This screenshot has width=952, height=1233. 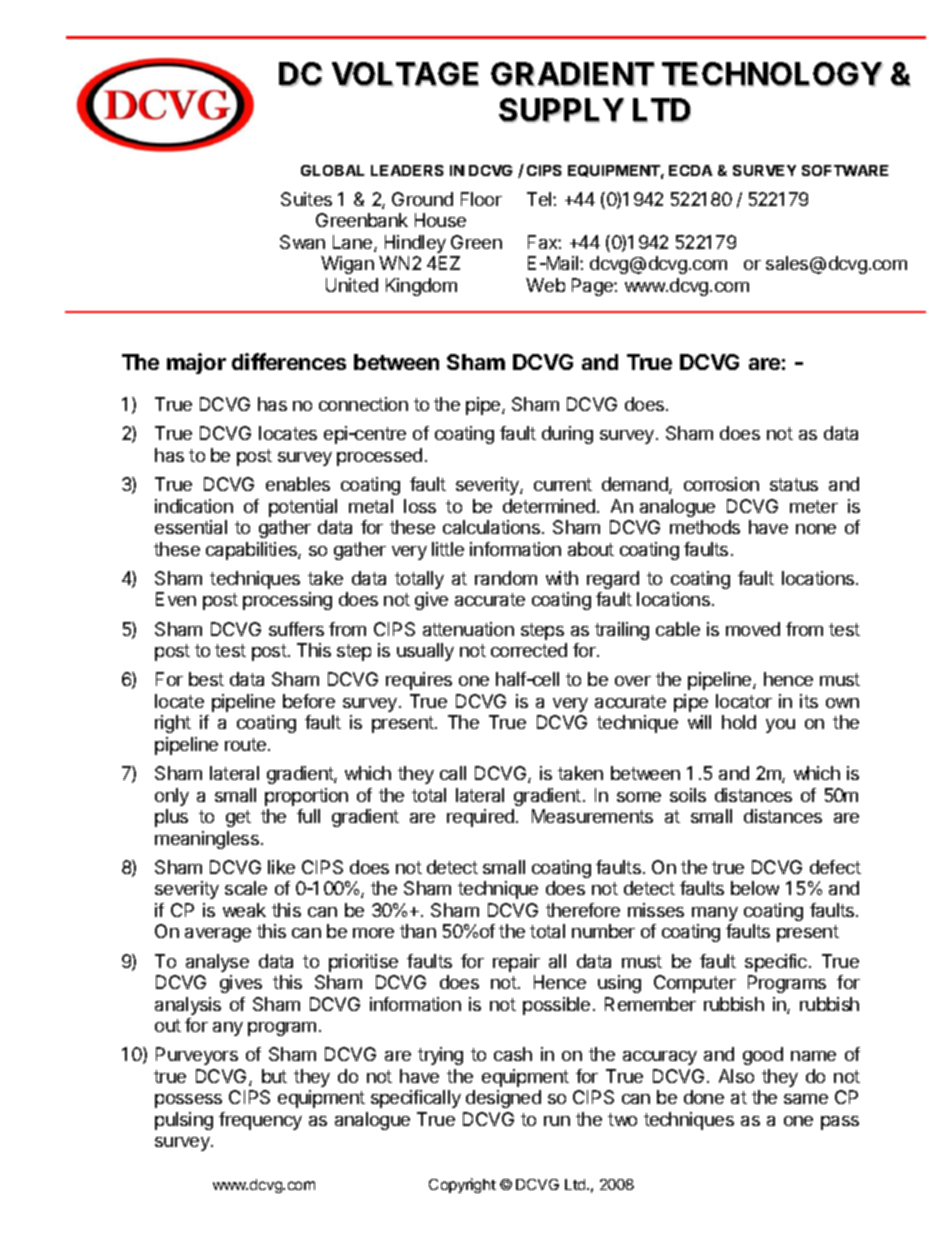 What do you see at coordinates (206, 679) in the screenshot?
I see `best` at bounding box center [206, 679].
